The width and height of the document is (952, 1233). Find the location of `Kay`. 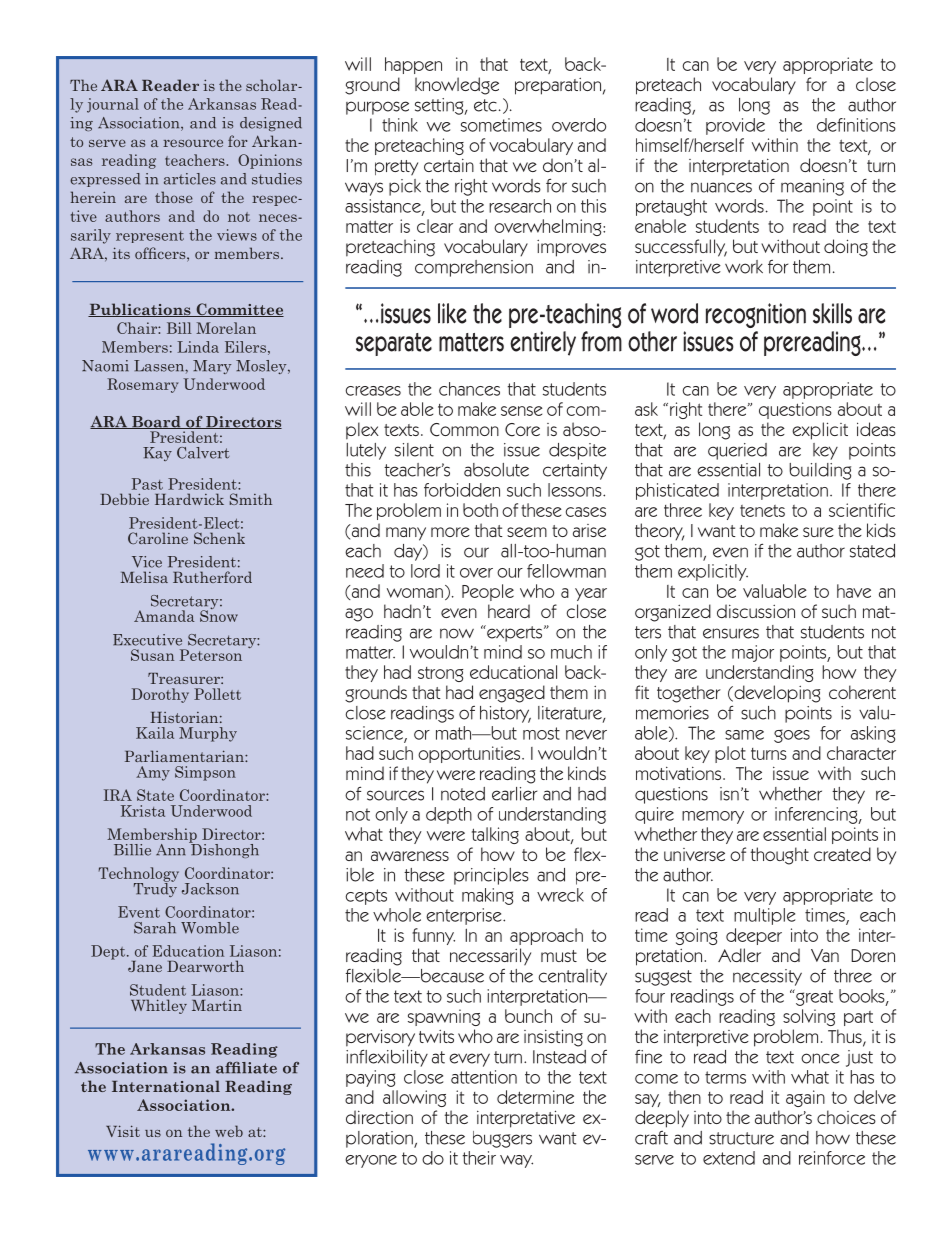

Kay is located at coordinates (157, 454).
